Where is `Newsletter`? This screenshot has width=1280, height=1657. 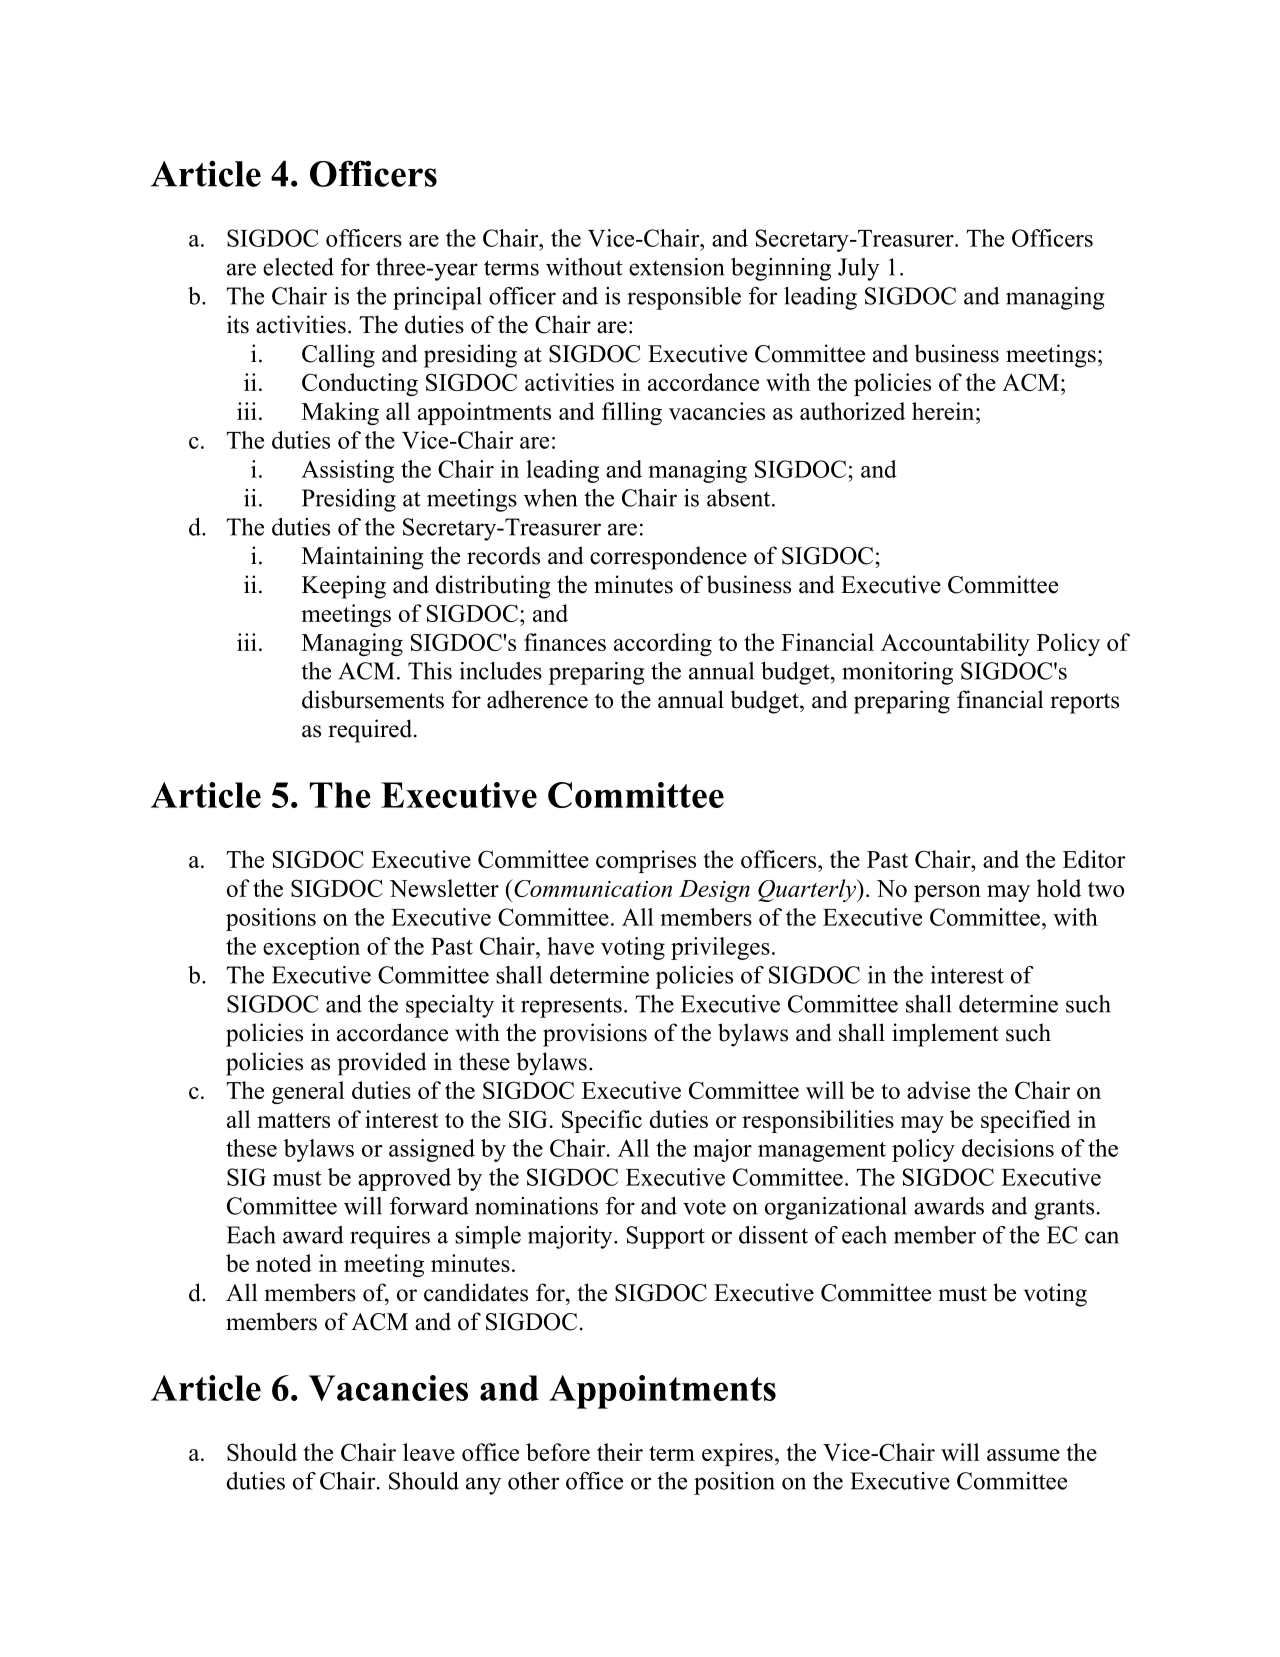
Newsletter is located at coordinates (444, 888).
